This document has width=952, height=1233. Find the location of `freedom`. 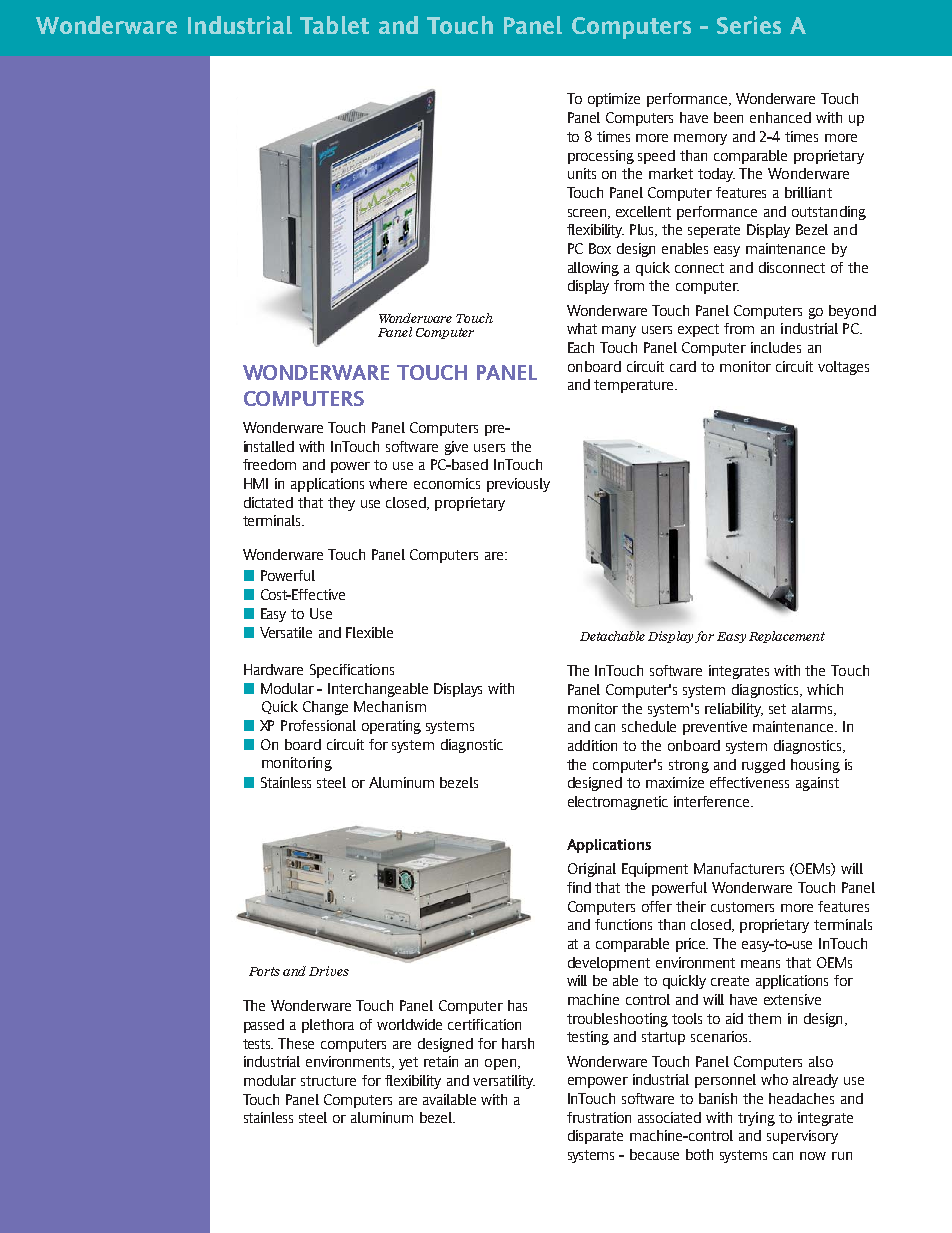

freedom is located at coordinates (269, 464).
